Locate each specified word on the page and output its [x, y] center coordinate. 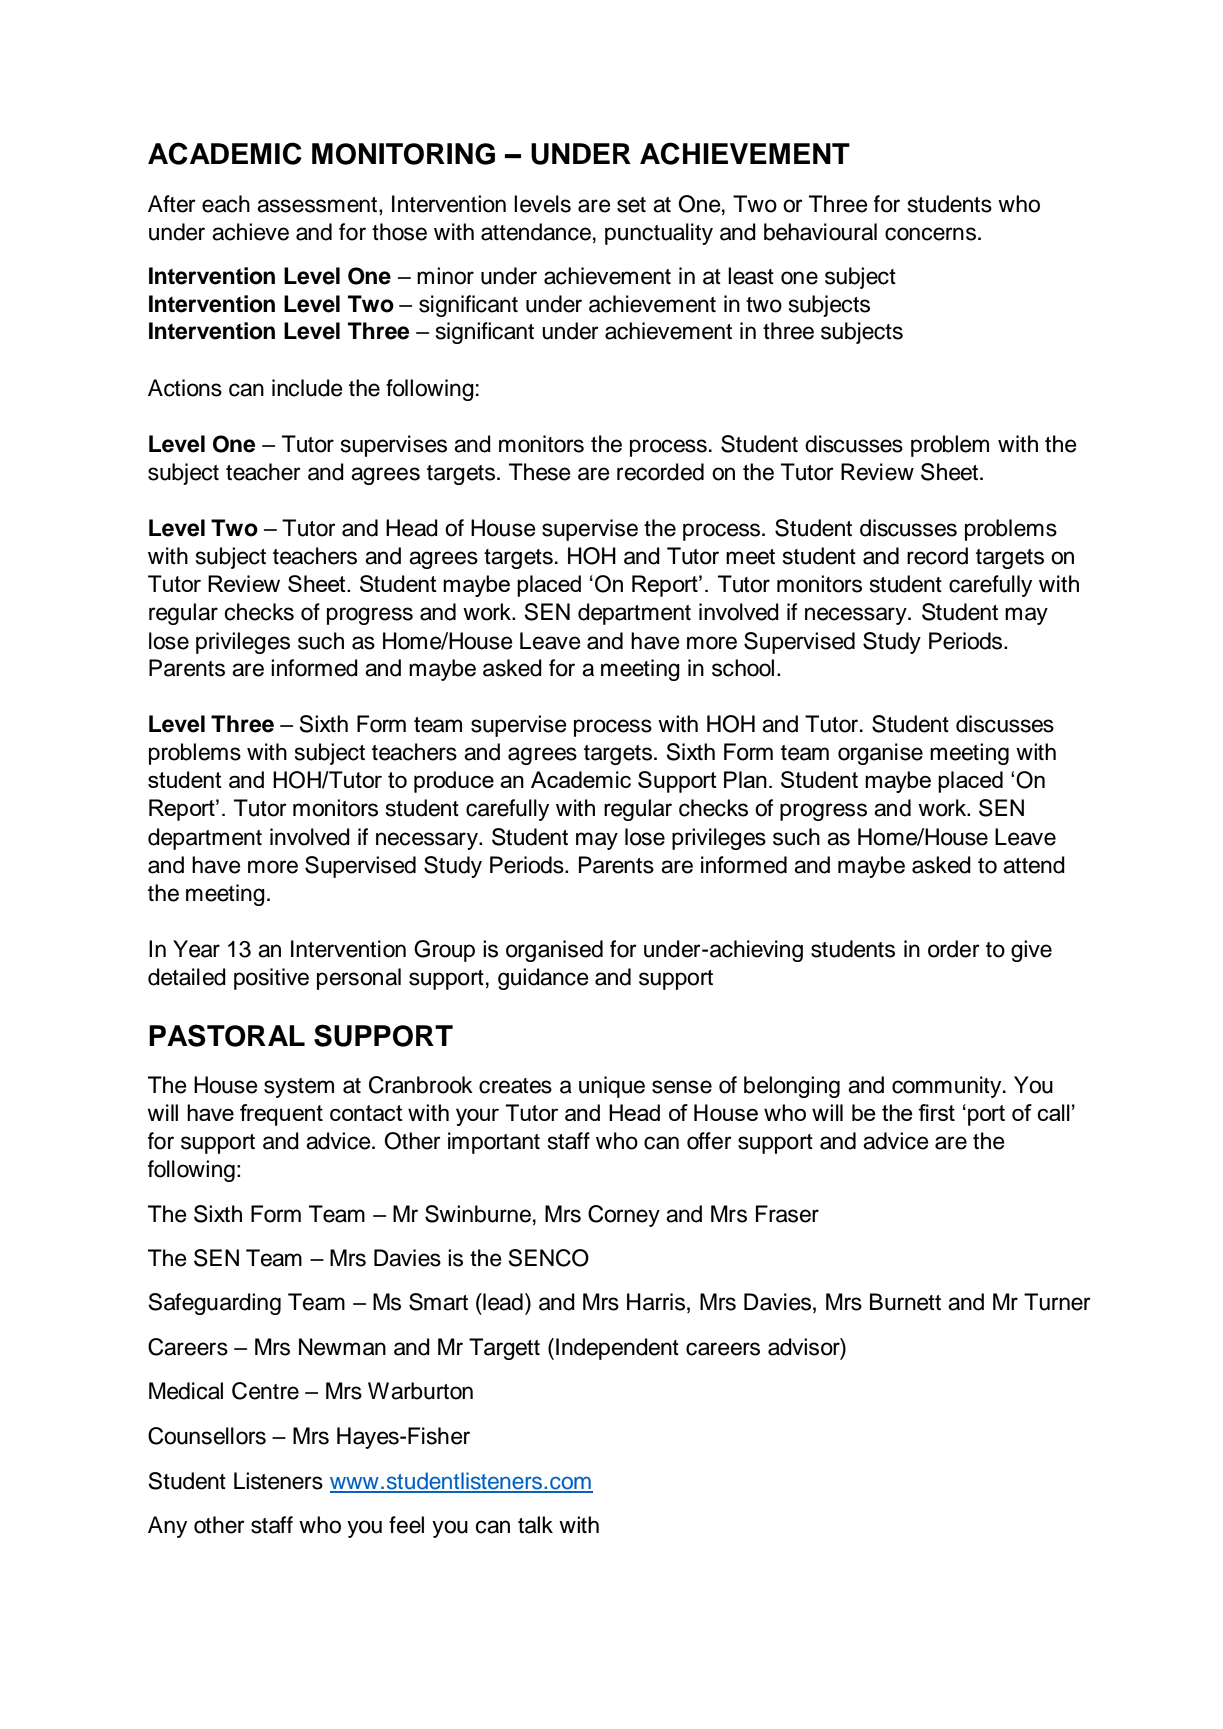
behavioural [820, 232]
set [631, 205]
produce [454, 782]
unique [612, 1087]
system [299, 1088]
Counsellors [207, 1436]
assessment [317, 205]
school [743, 668]
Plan [745, 779]
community [948, 1087]
